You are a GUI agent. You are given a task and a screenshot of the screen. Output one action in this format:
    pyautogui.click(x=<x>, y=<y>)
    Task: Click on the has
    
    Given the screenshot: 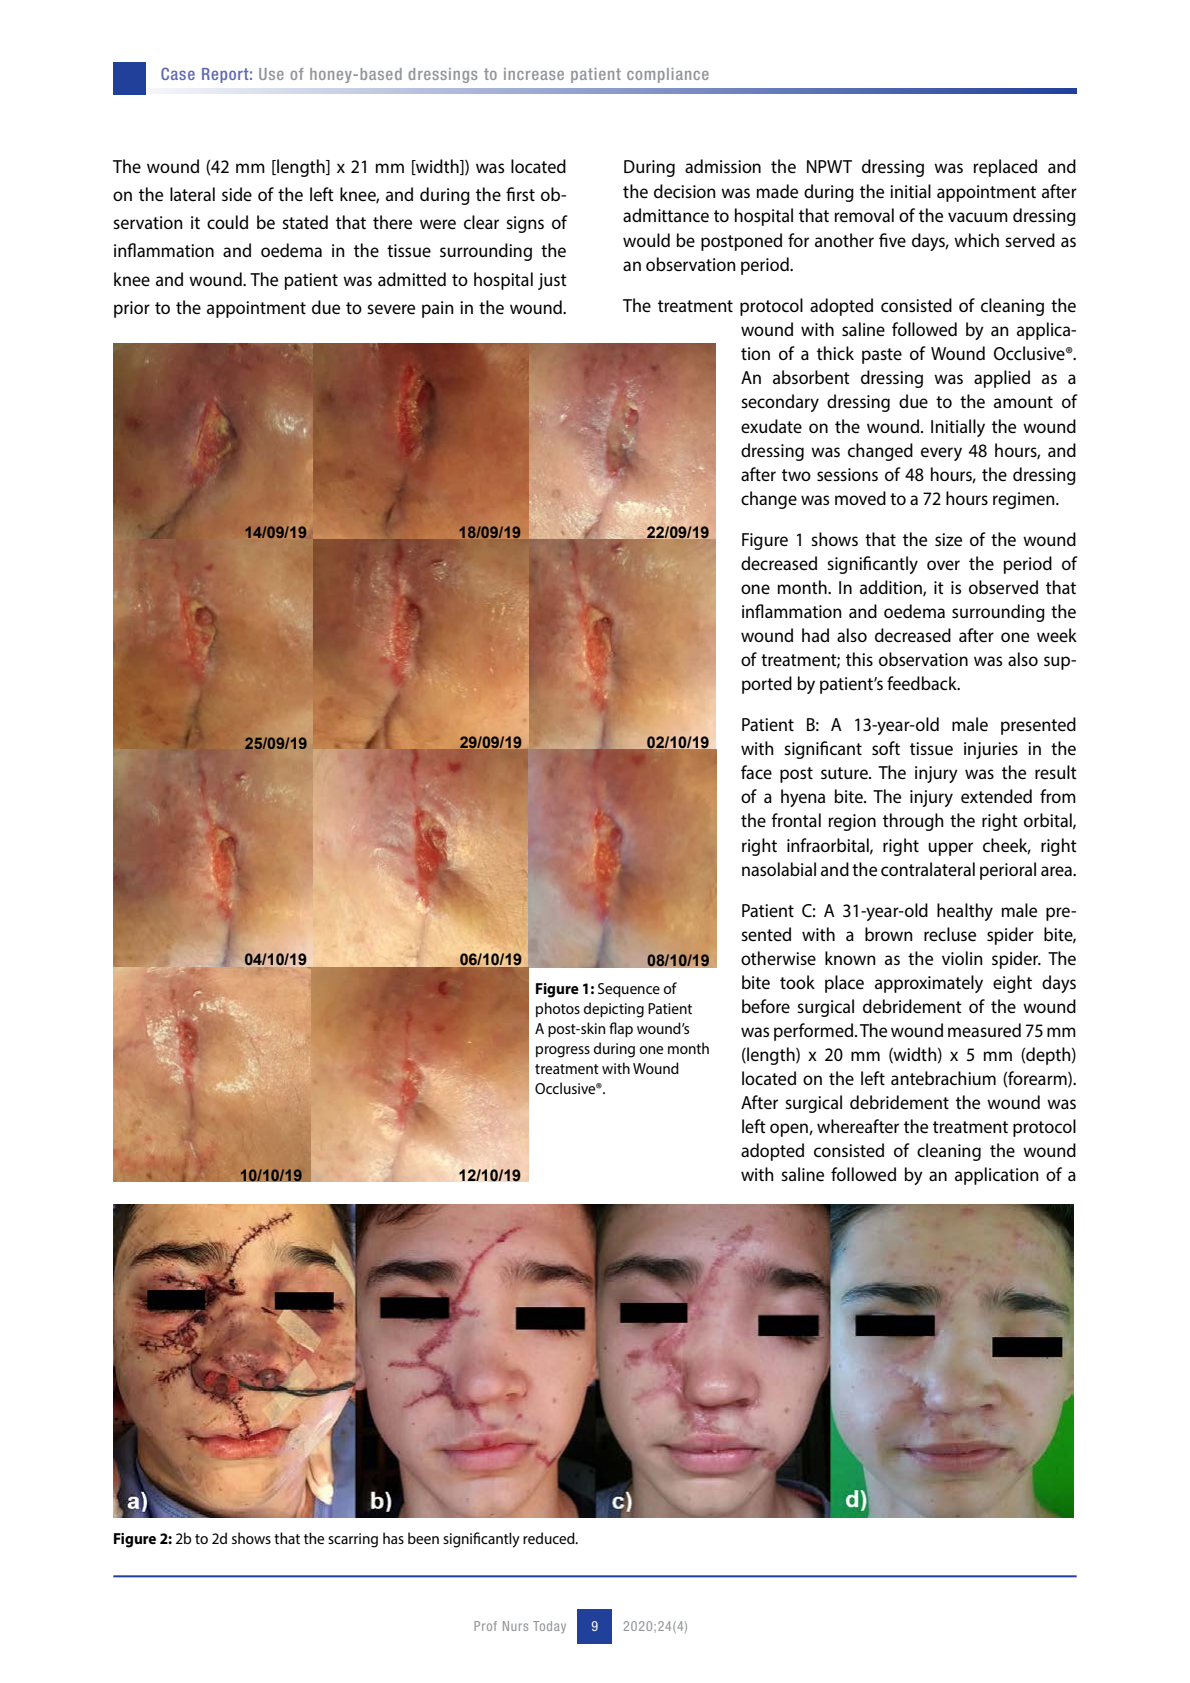 What is the action you would take?
    pyautogui.click(x=393, y=1538)
